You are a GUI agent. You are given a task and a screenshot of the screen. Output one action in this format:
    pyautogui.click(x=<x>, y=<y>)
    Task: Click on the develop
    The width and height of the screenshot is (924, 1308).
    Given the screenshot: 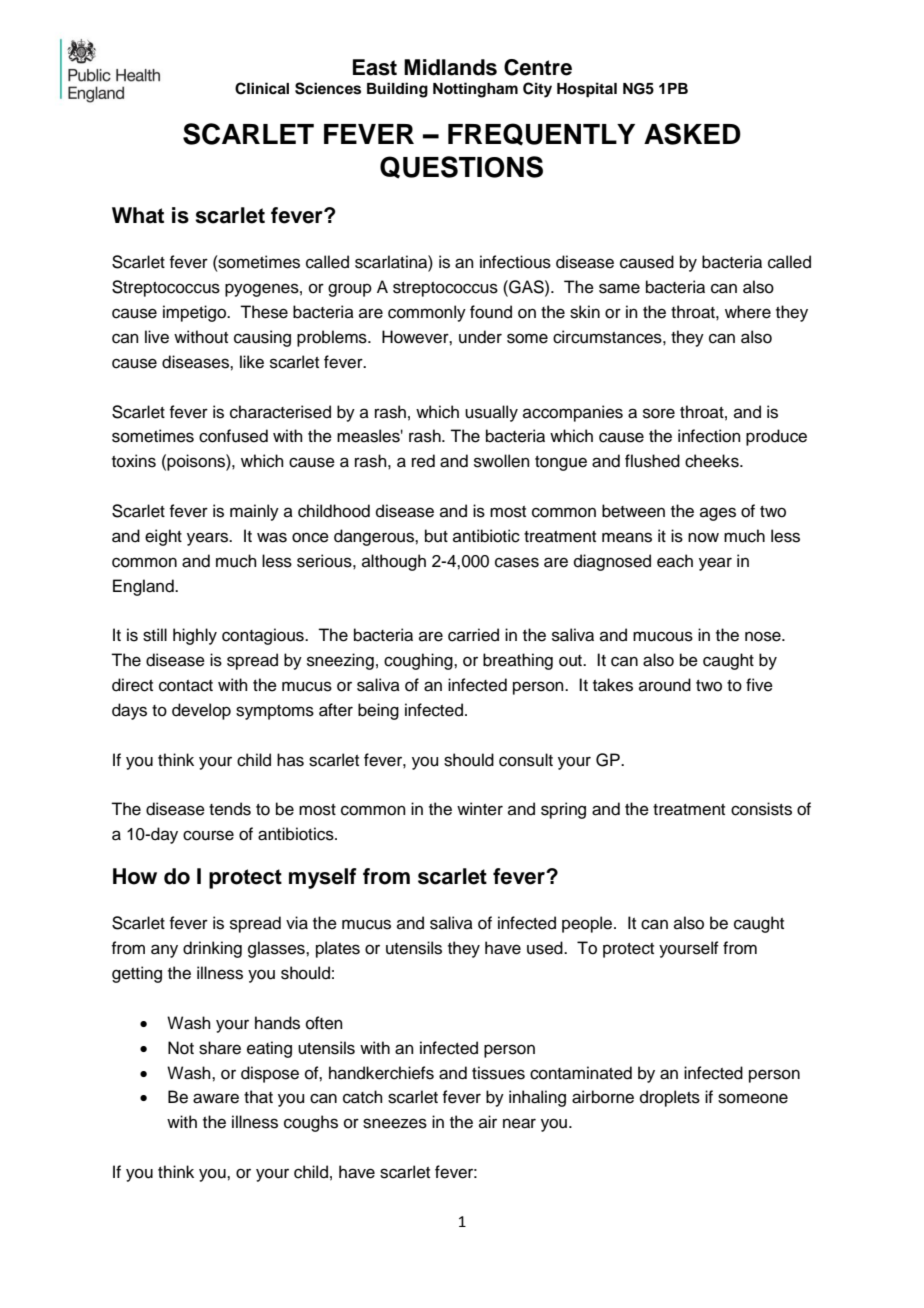 What is the action you would take?
    pyautogui.click(x=201, y=711)
